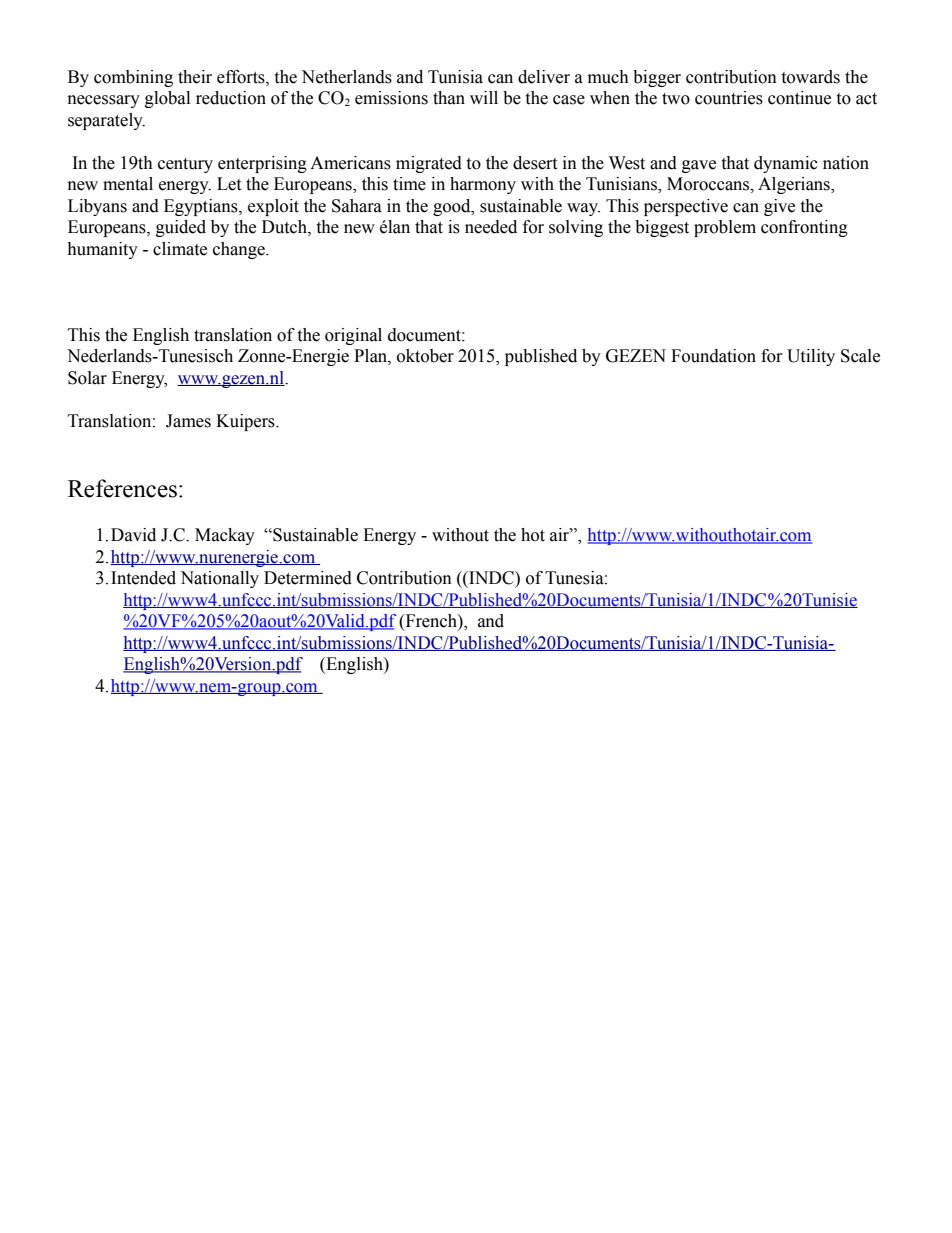  What do you see at coordinates (713, 356) in the screenshot?
I see `Foundation` at bounding box center [713, 356].
